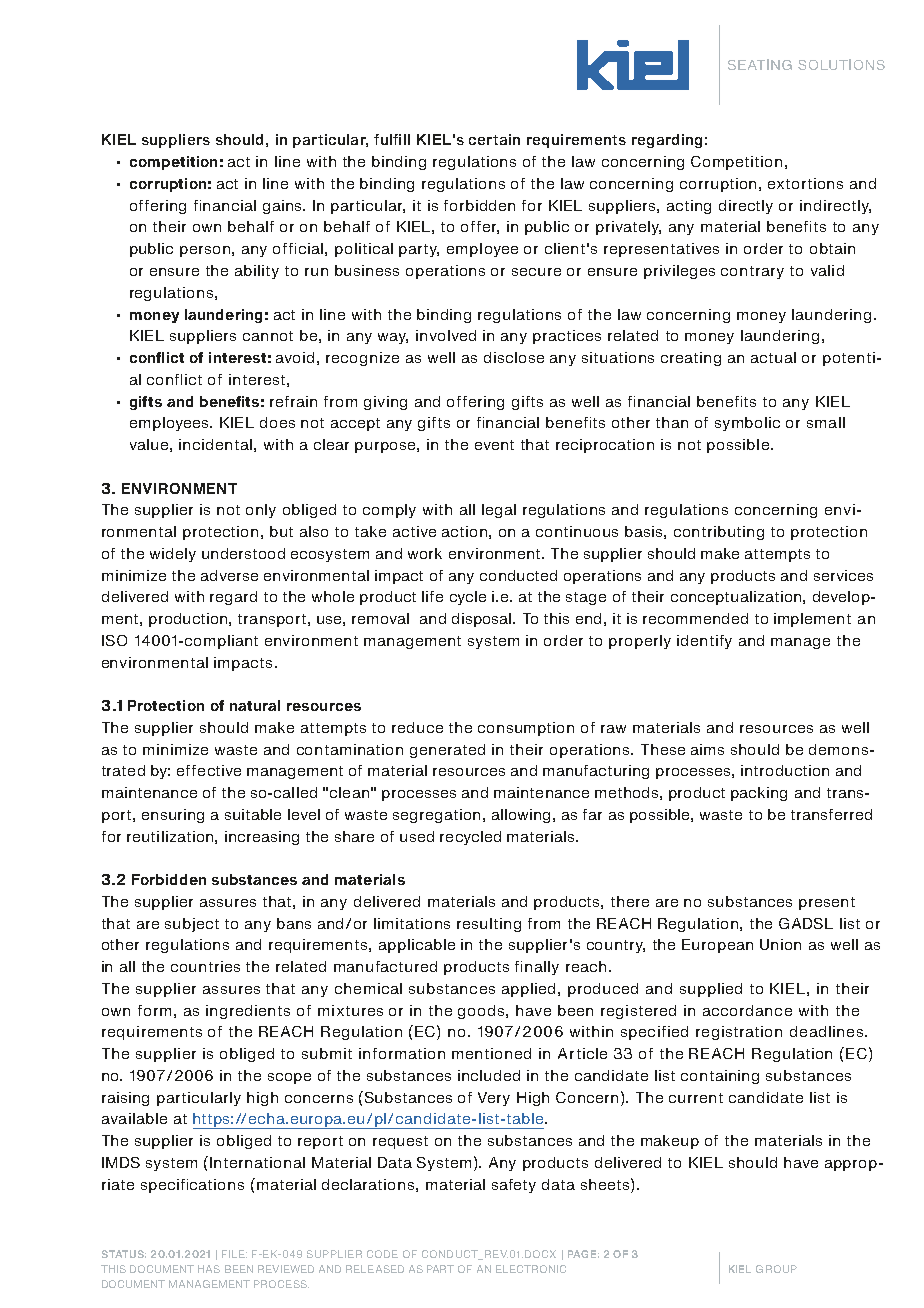 The image size is (924, 1308). What do you see at coordinates (707, 749) in the screenshot?
I see `aims` at bounding box center [707, 749].
